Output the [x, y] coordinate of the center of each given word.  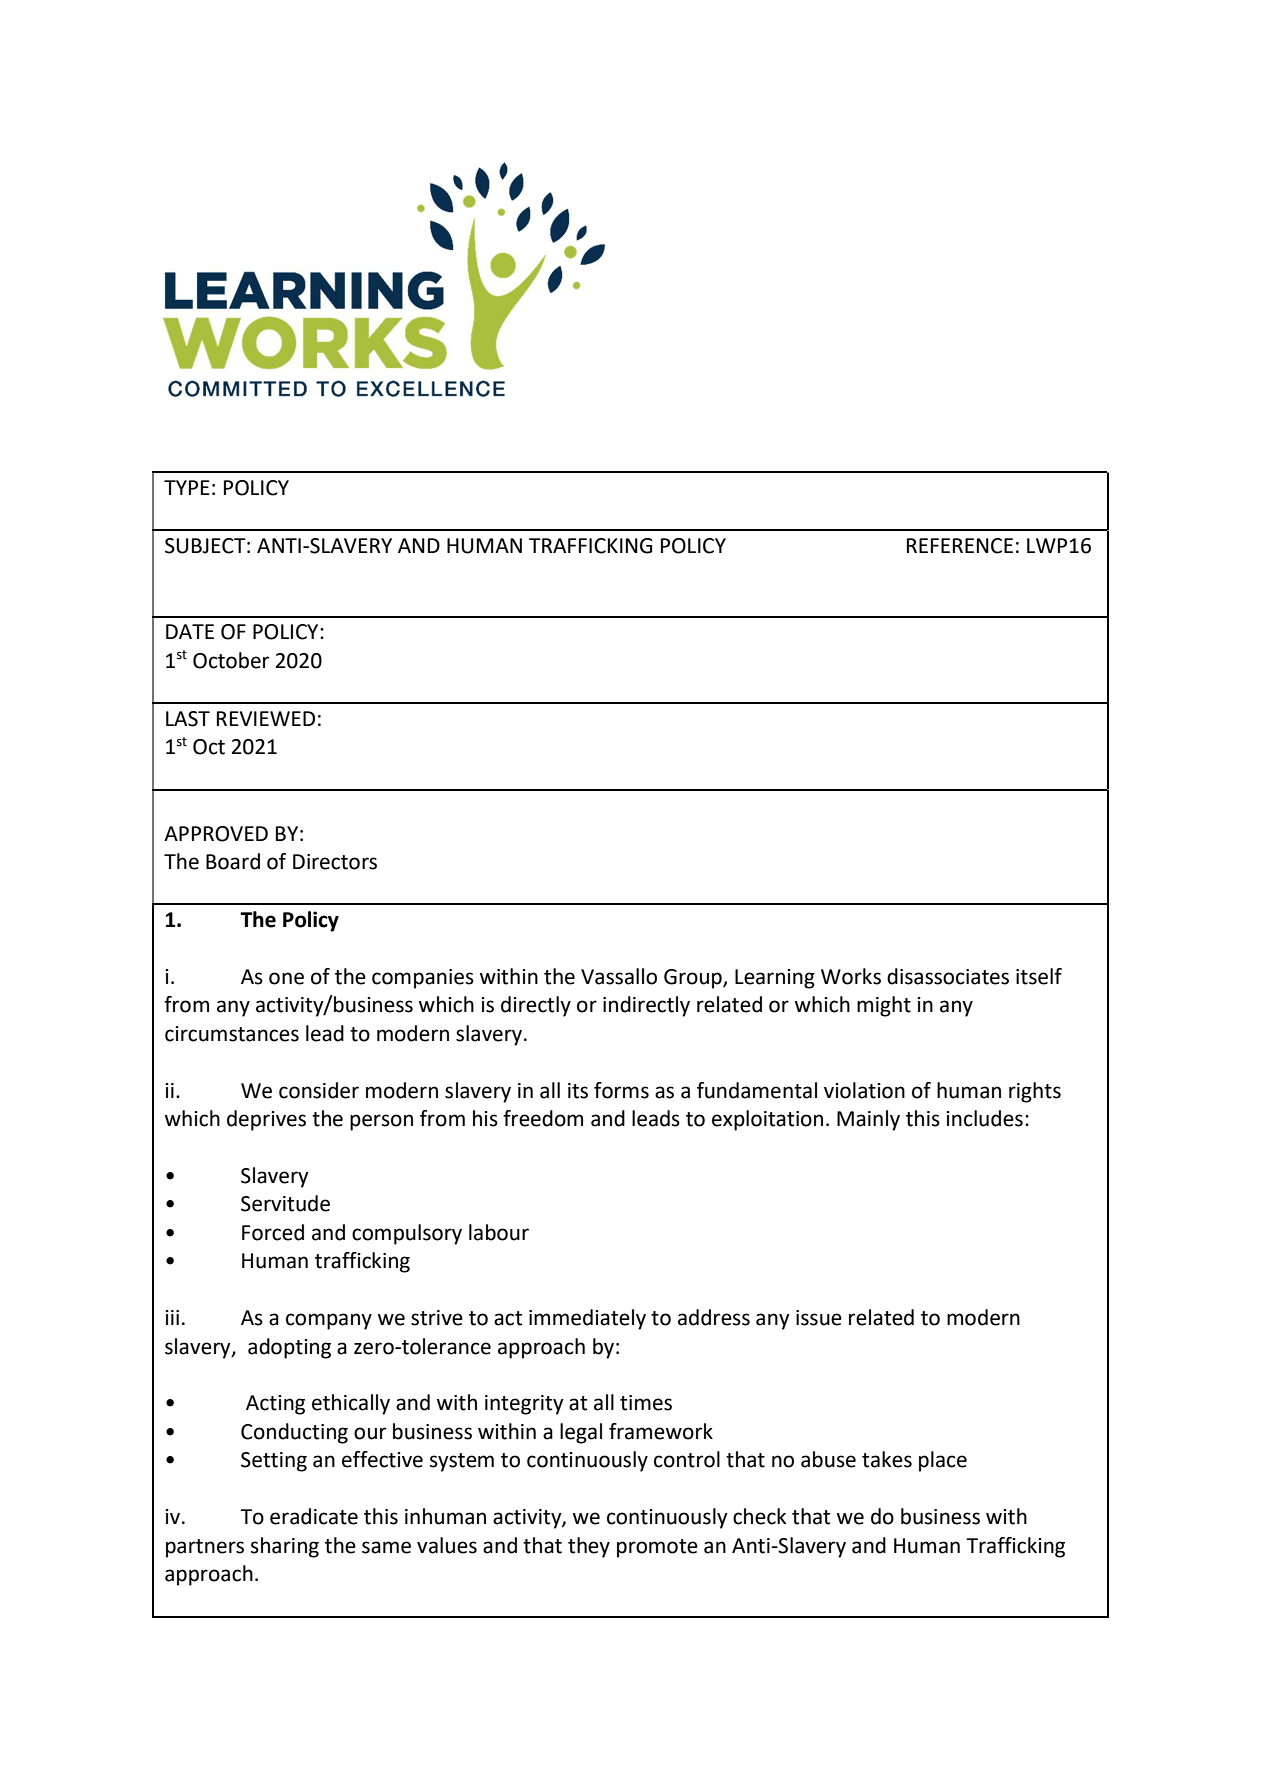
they [589, 1547]
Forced [273, 1232]
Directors [335, 862]
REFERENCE [960, 546]
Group [694, 979]
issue [819, 1318]
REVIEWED [266, 718]
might [884, 1006]
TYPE [187, 487]
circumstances [232, 1034]
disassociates [948, 976]
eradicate [314, 1516]
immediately [587, 1319]
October [231, 660]
